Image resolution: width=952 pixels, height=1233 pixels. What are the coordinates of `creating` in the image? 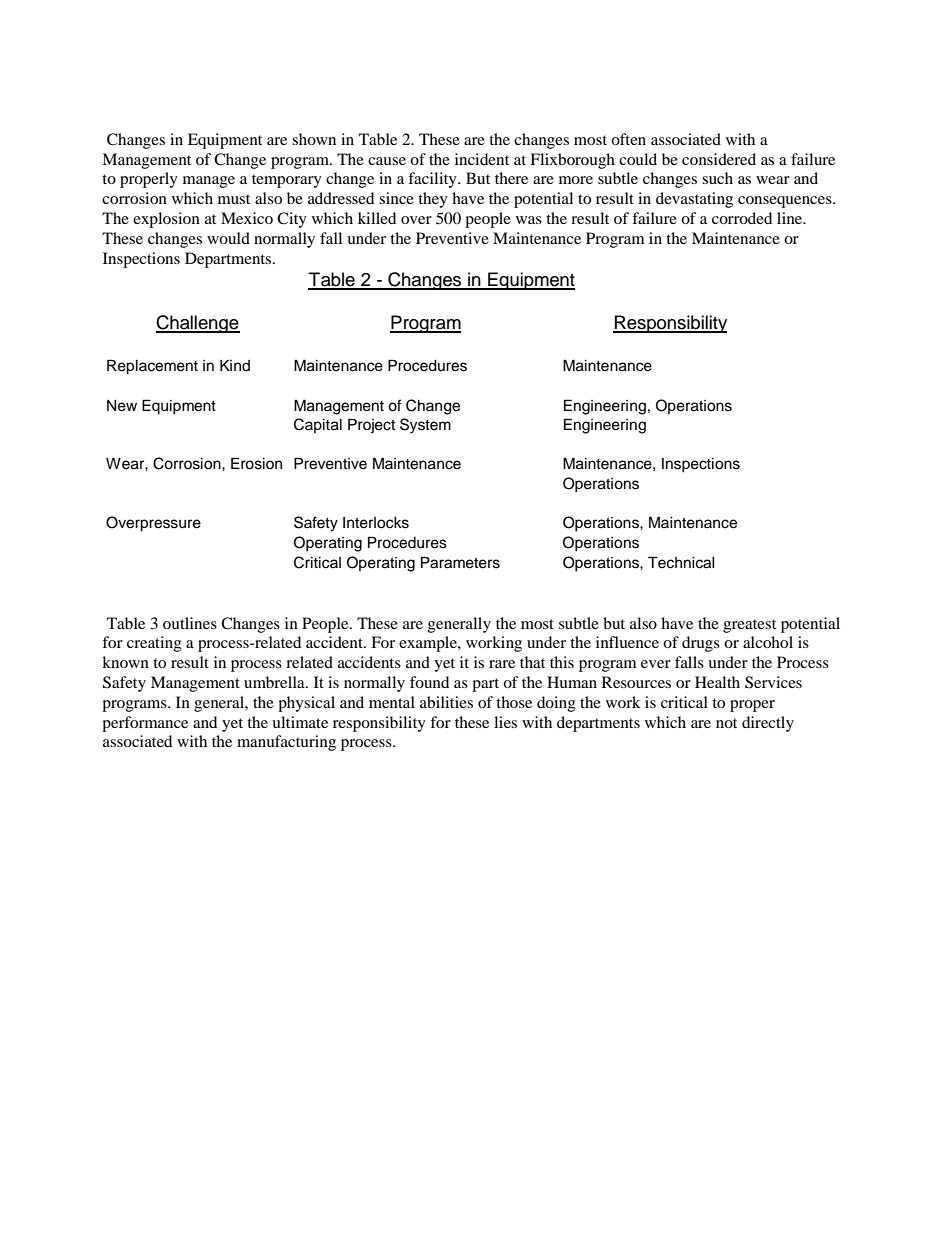 It's located at (154, 644).
